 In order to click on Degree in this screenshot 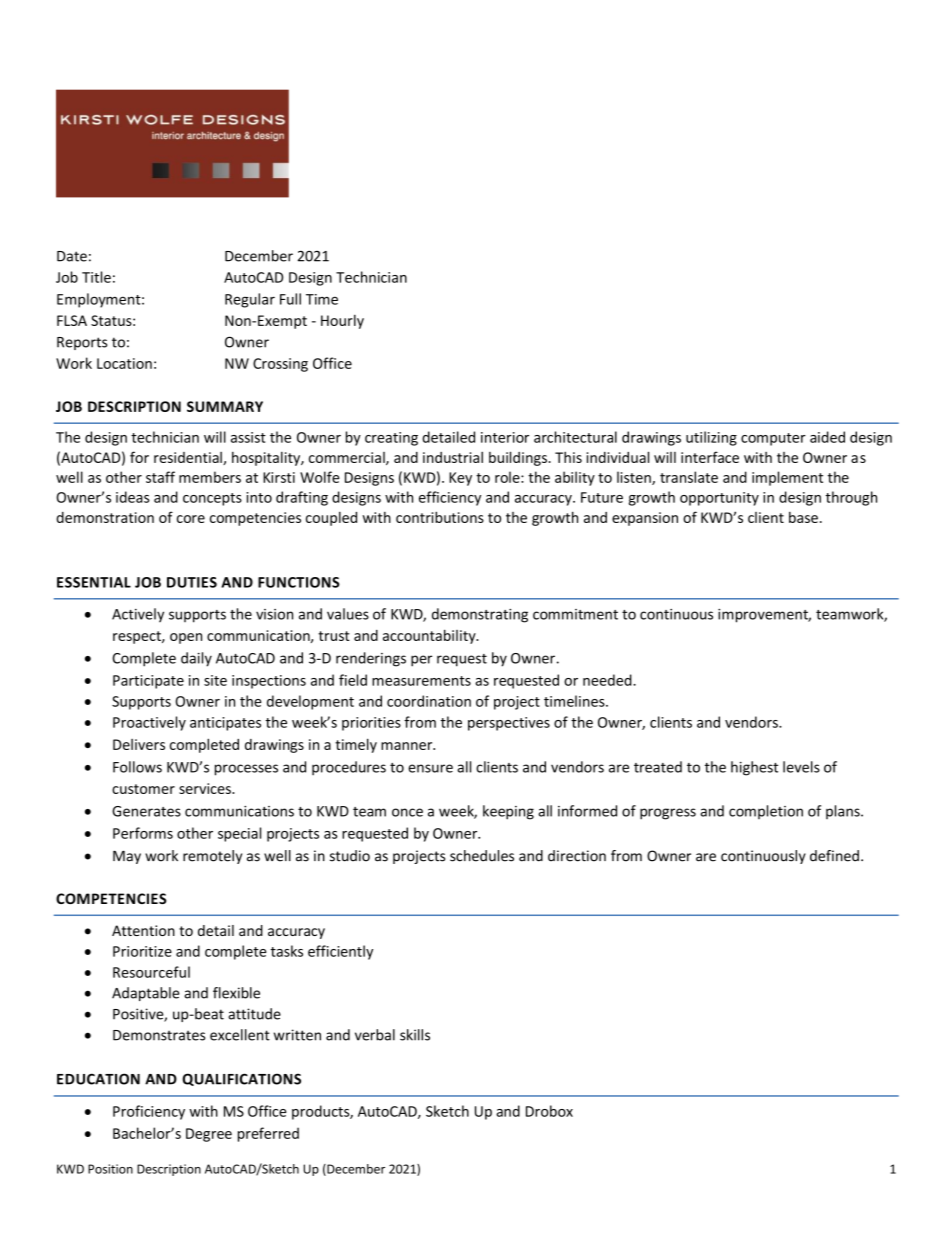, I will do `click(209, 1135)`.
